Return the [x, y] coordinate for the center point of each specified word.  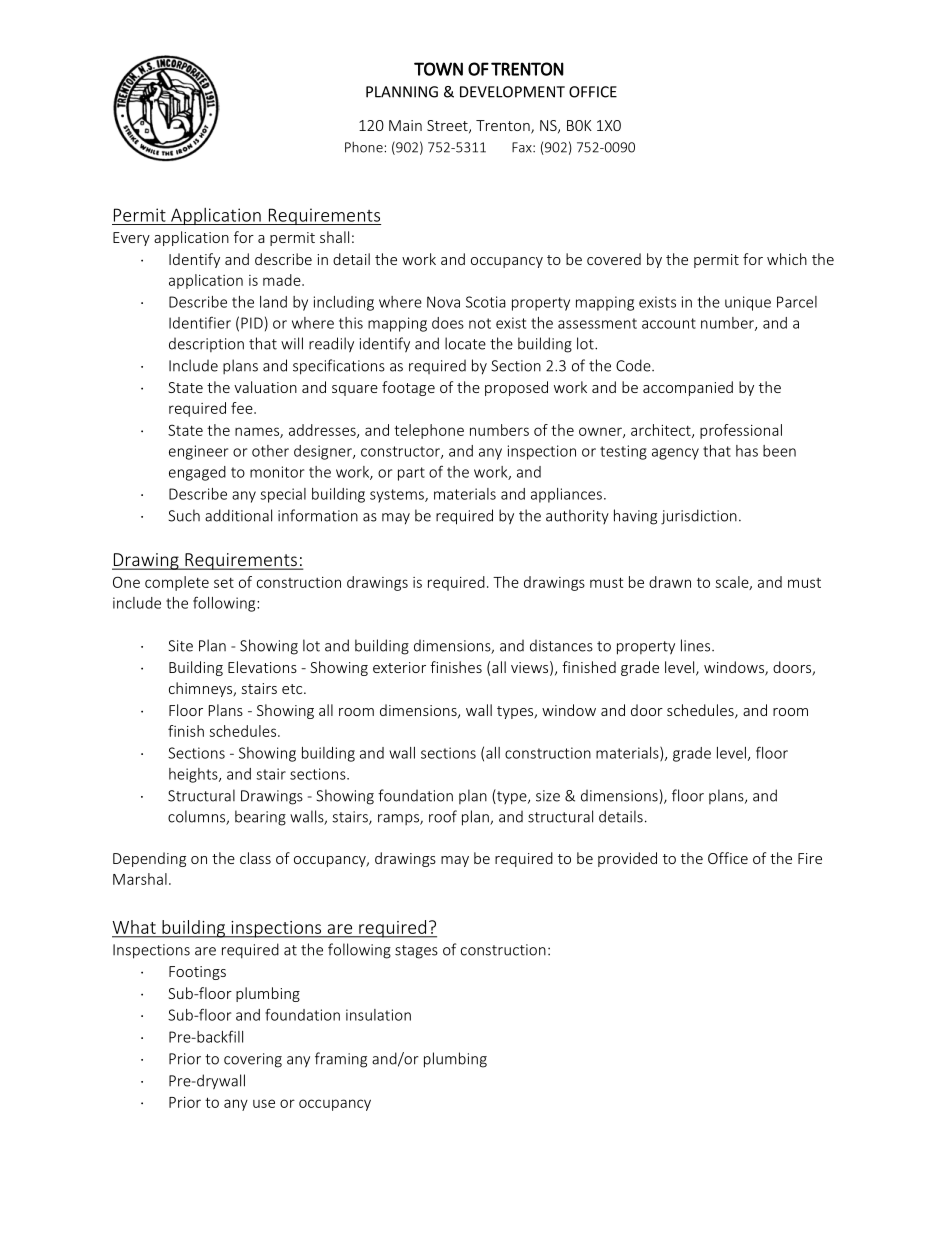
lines [697, 645]
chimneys [202, 689]
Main [405, 125]
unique [748, 303]
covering [253, 1060]
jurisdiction [699, 517]
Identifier [200, 322]
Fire [810, 858]
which [787, 259]
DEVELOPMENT [512, 92]
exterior [399, 667]
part [411, 474]
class [255, 858]
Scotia [486, 302]
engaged [197, 473]
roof [443, 816]
